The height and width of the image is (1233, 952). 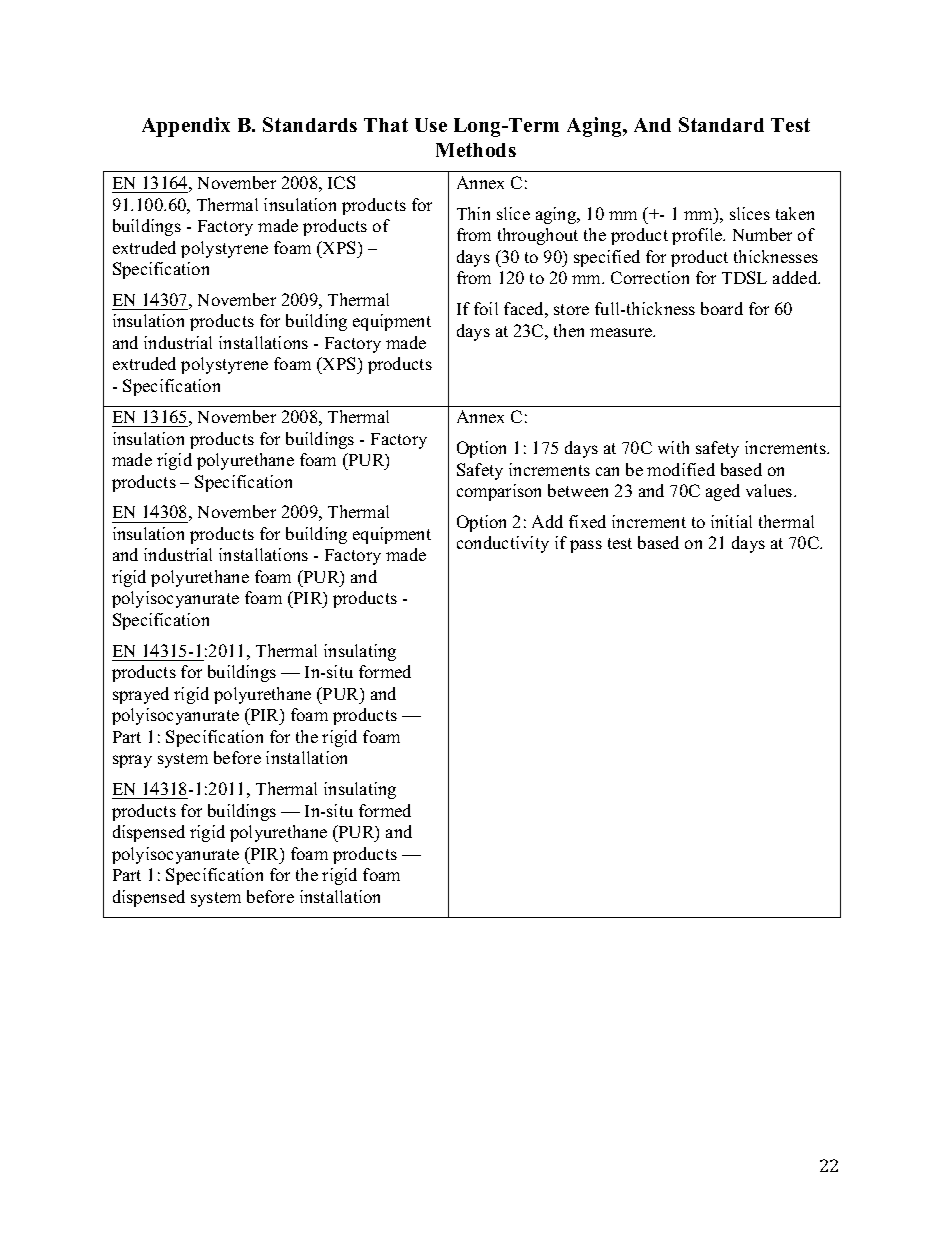 What do you see at coordinates (795, 213) in the image?
I see `taken` at bounding box center [795, 213].
